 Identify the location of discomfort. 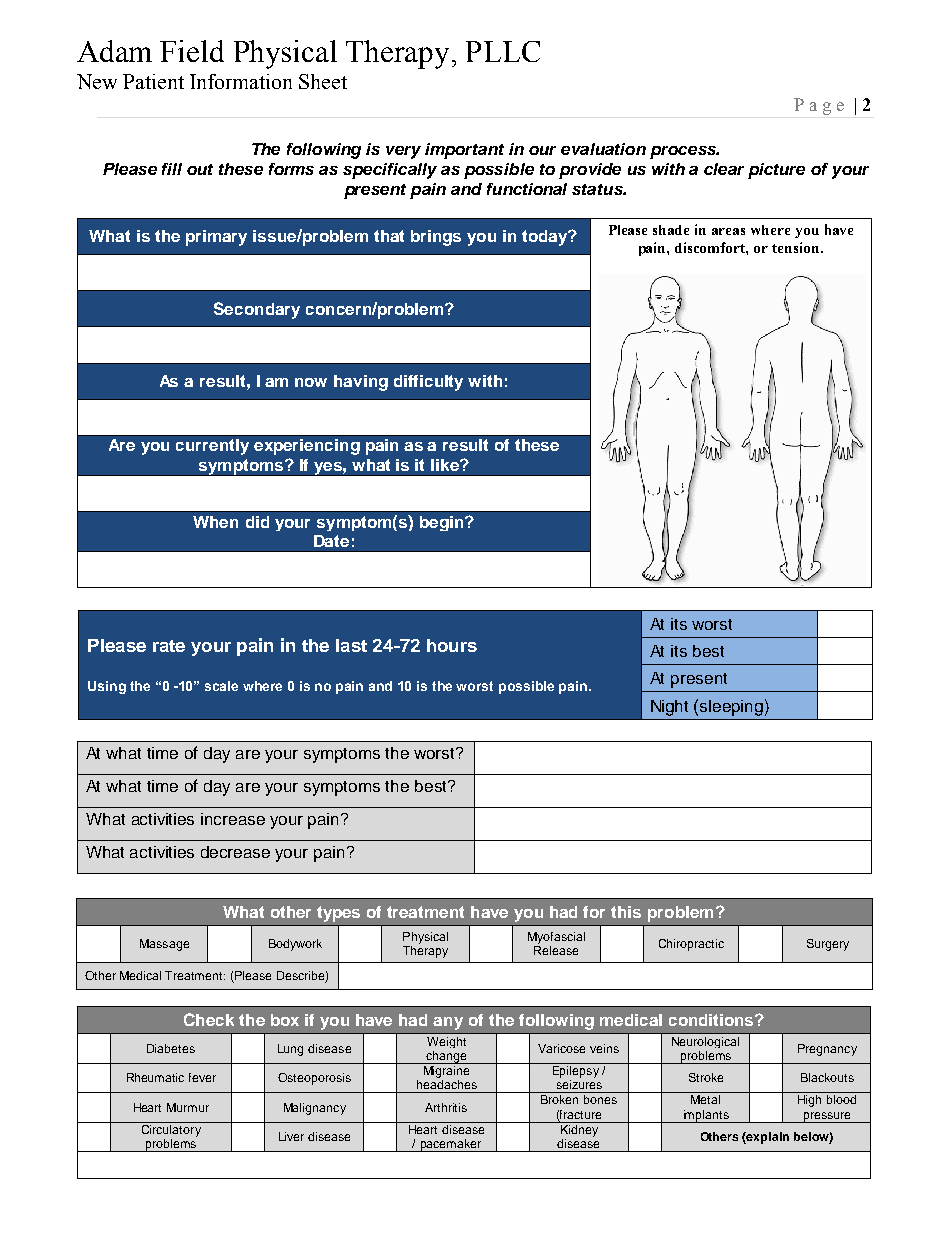
(711, 248).
